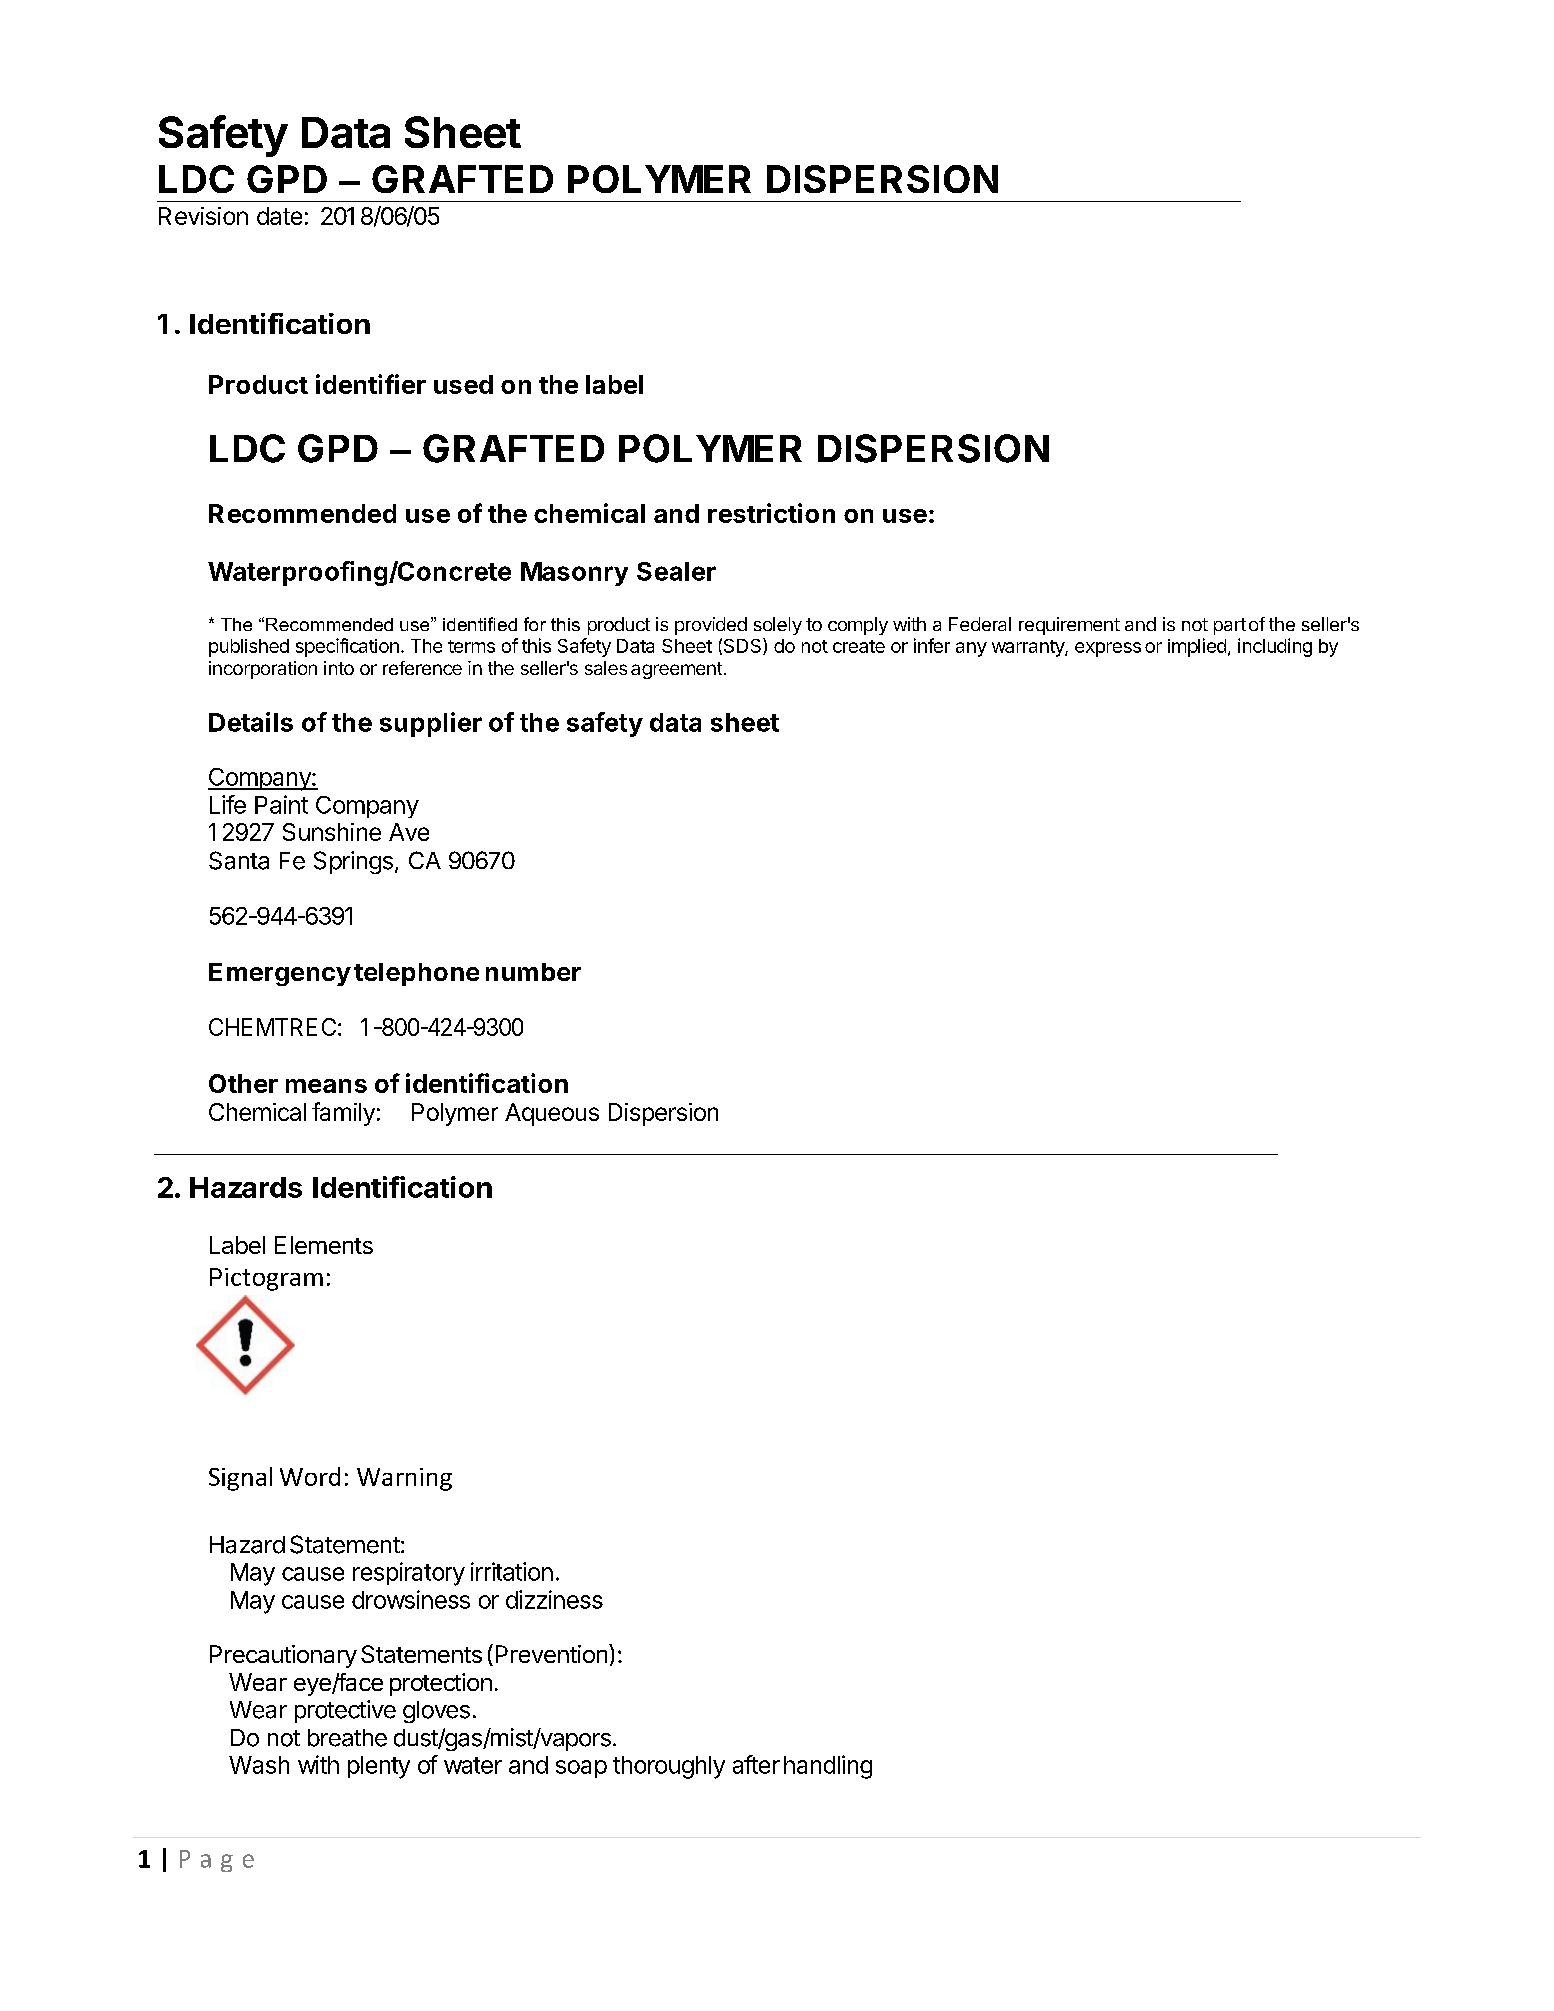 The height and width of the document is (2011, 1554). Describe the element at coordinates (332, 832) in the document. I see `Sunshine` at that location.
